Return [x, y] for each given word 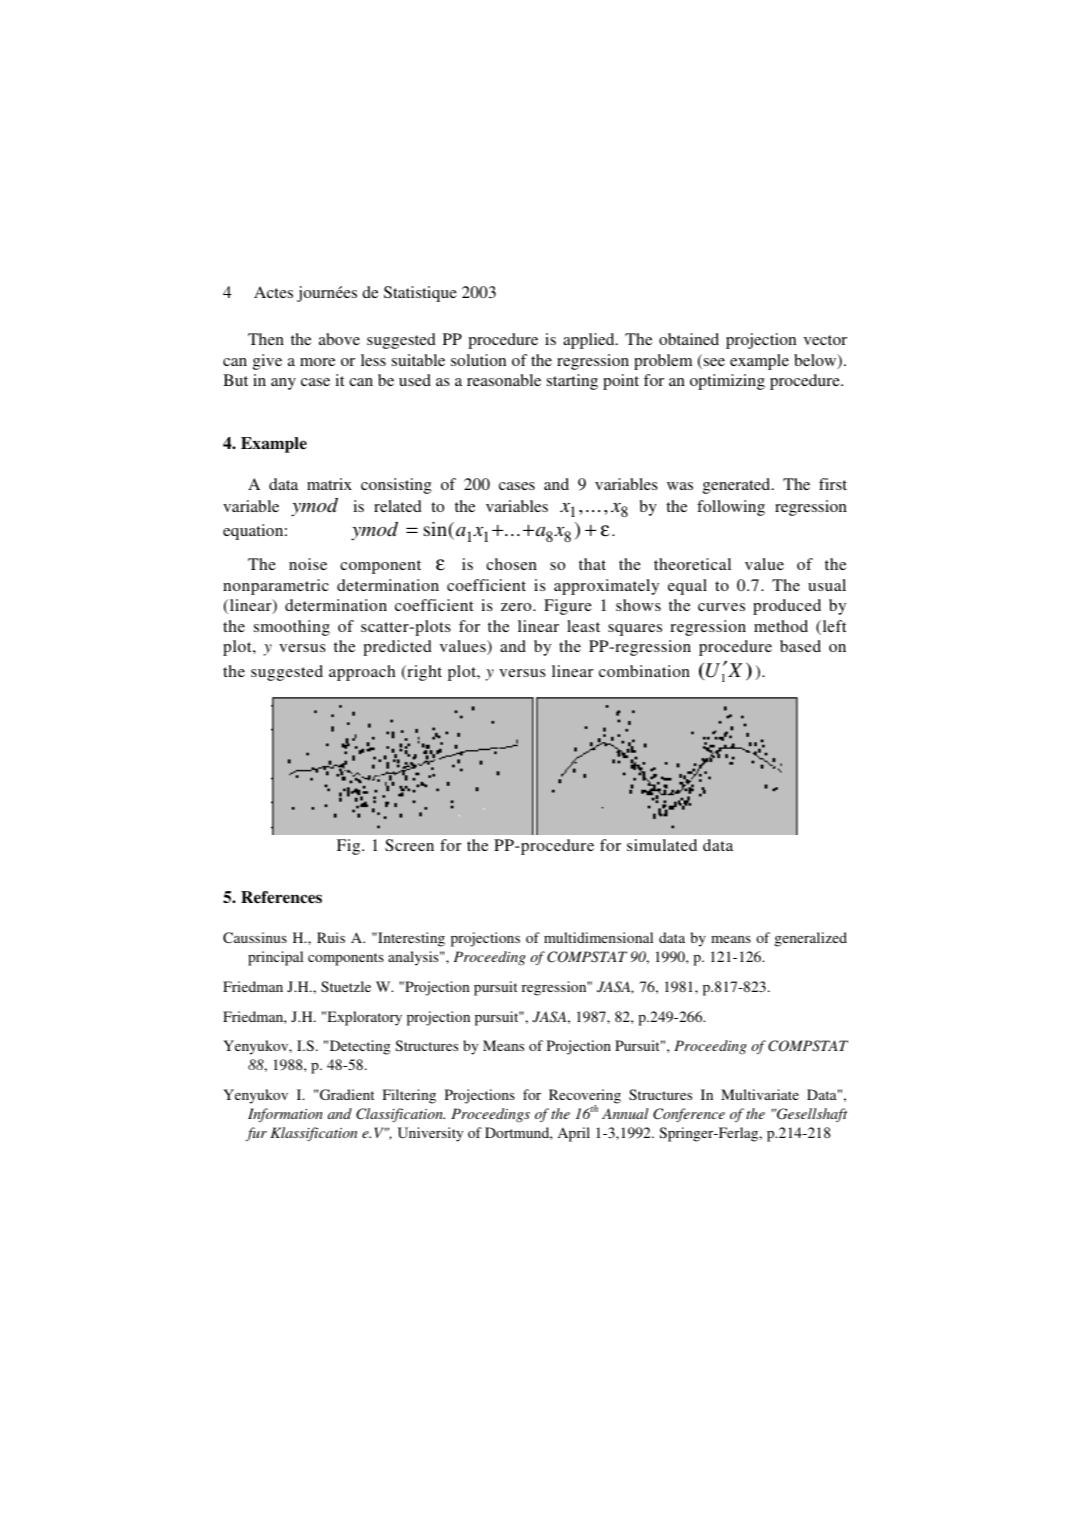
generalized [811, 939]
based [800, 646]
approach [362, 673]
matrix [329, 484]
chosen [511, 564]
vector [825, 340]
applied [590, 341]
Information [285, 1115]
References [281, 897]
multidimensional [598, 937]
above [339, 339]
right [423, 673]
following [731, 508]
